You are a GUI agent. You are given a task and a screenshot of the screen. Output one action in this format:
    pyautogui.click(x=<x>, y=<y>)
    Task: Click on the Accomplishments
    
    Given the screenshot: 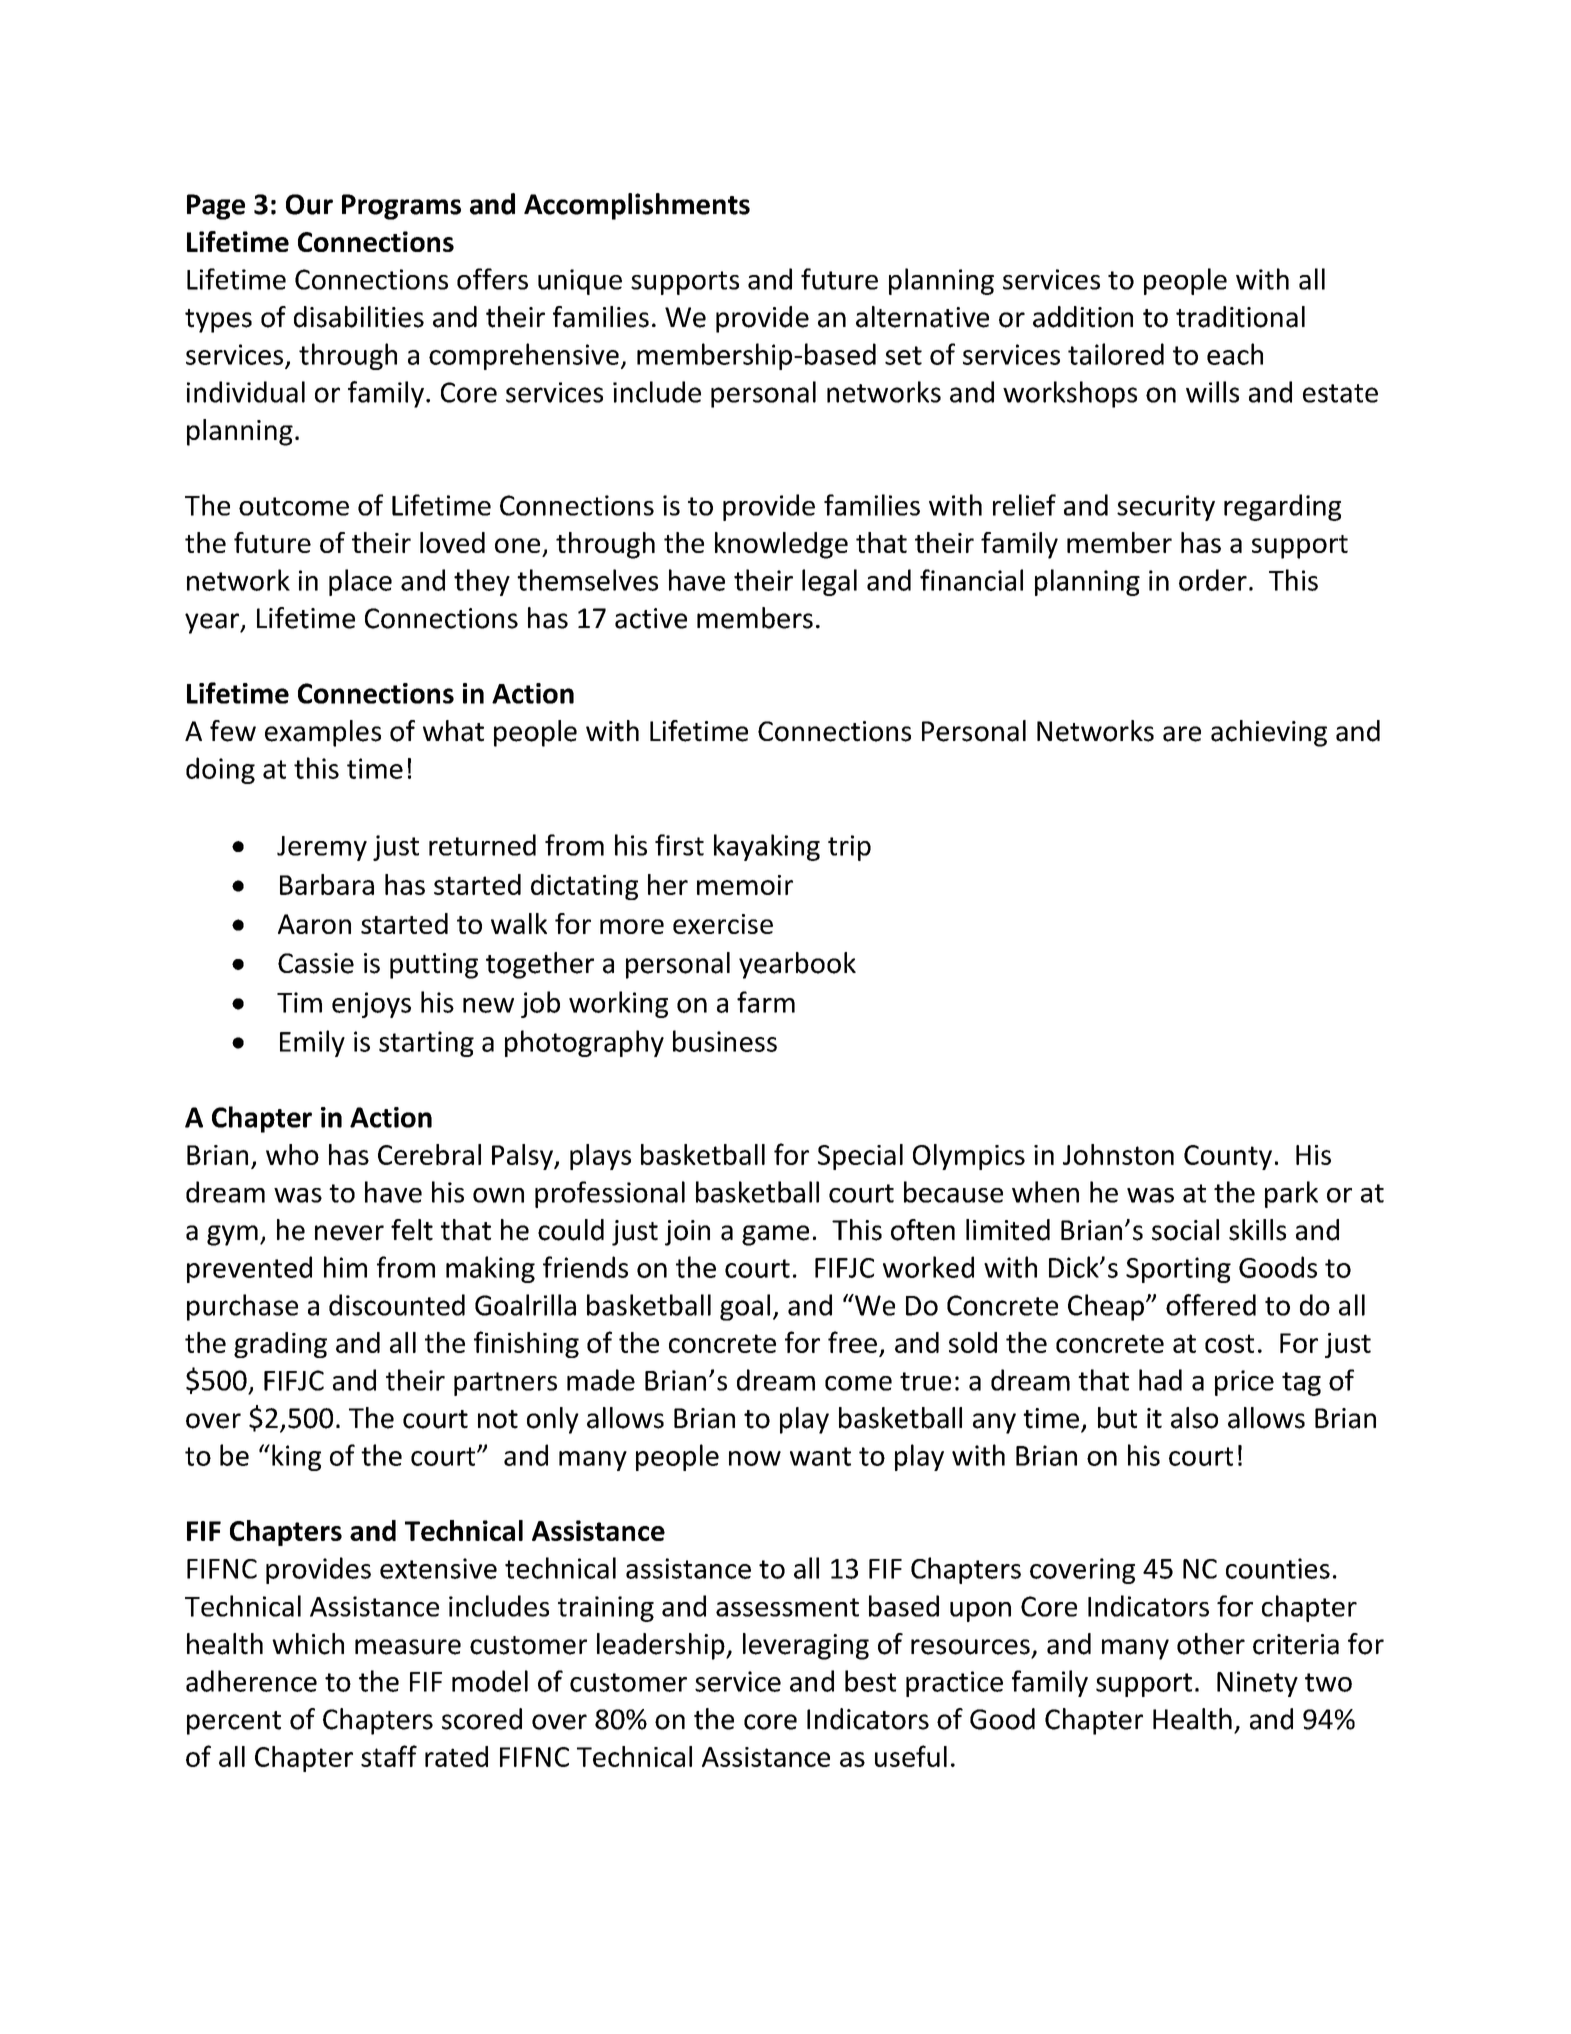 What is the action you would take?
    pyautogui.click(x=637, y=206)
